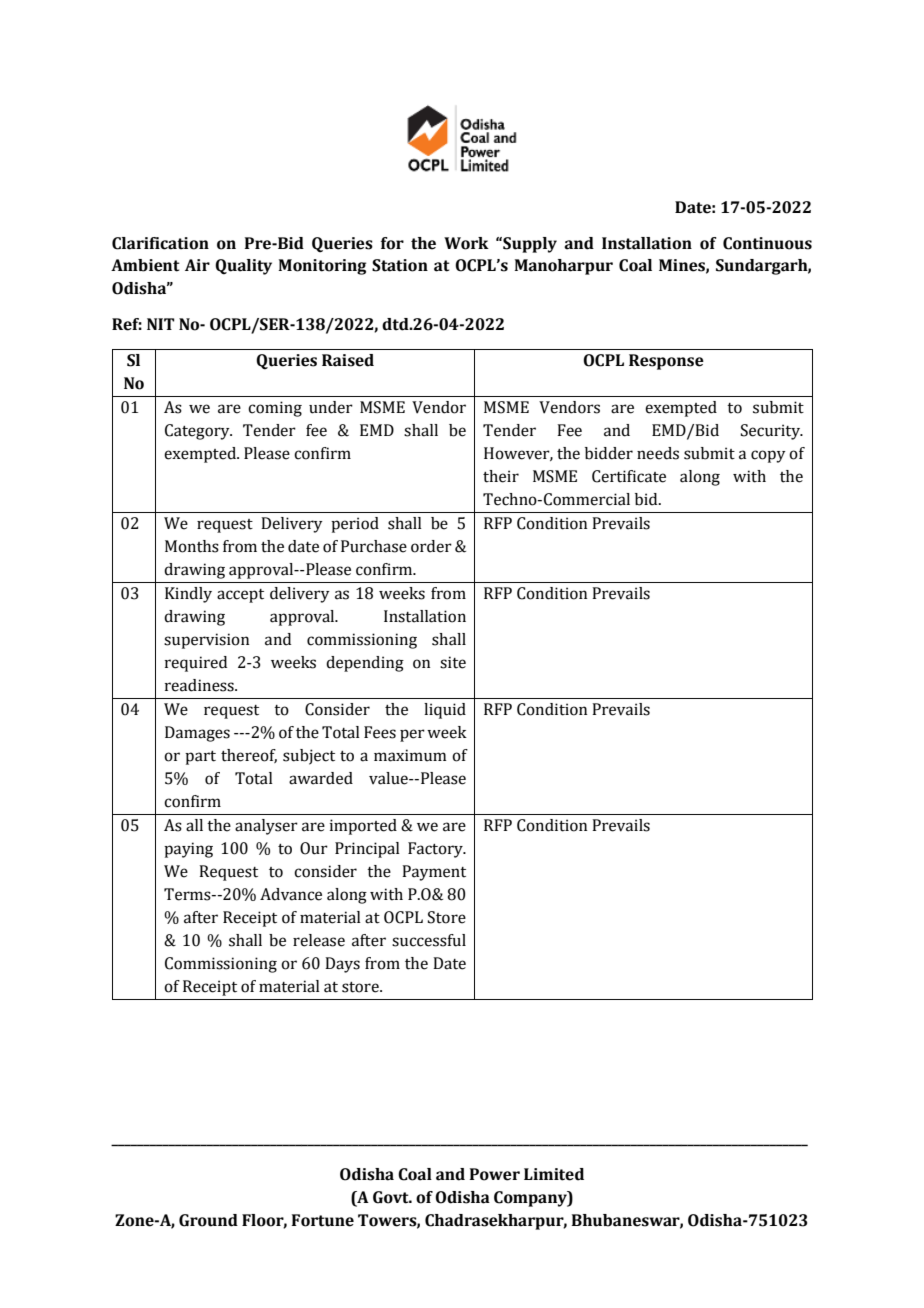  Describe the element at coordinates (453, 662) in the document. I see `site` at that location.
